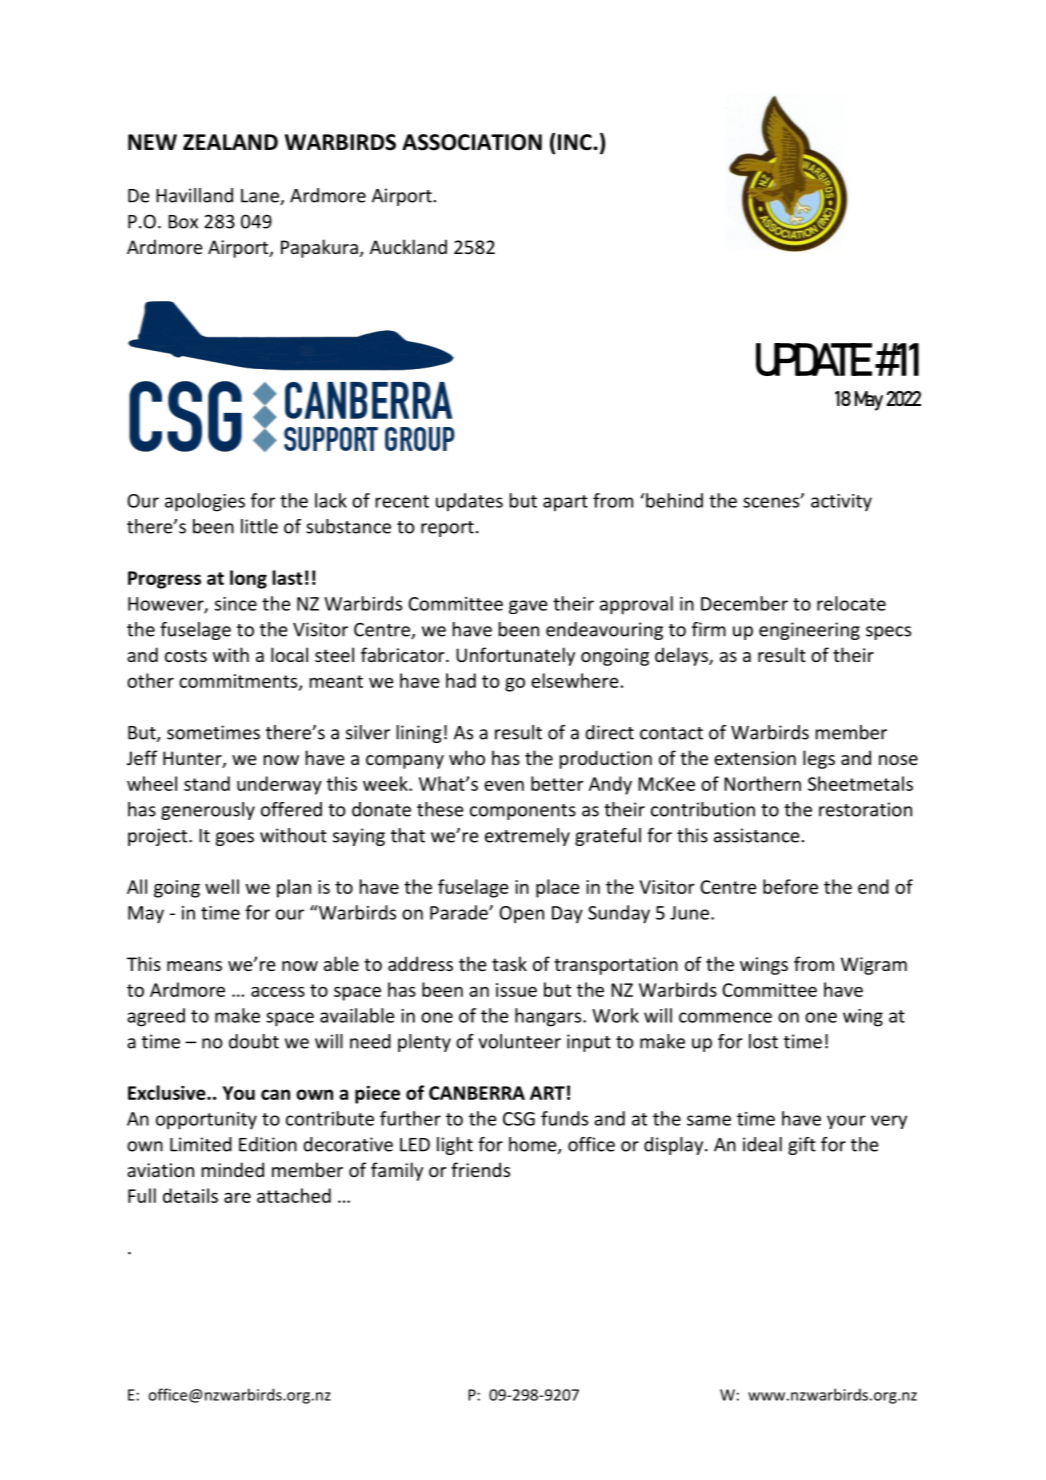 Image resolution: width=1046 pixels, height=1480 pixels. Describe the element at coordinates (408, 246) in the image. I see `Auckland` at that location.
